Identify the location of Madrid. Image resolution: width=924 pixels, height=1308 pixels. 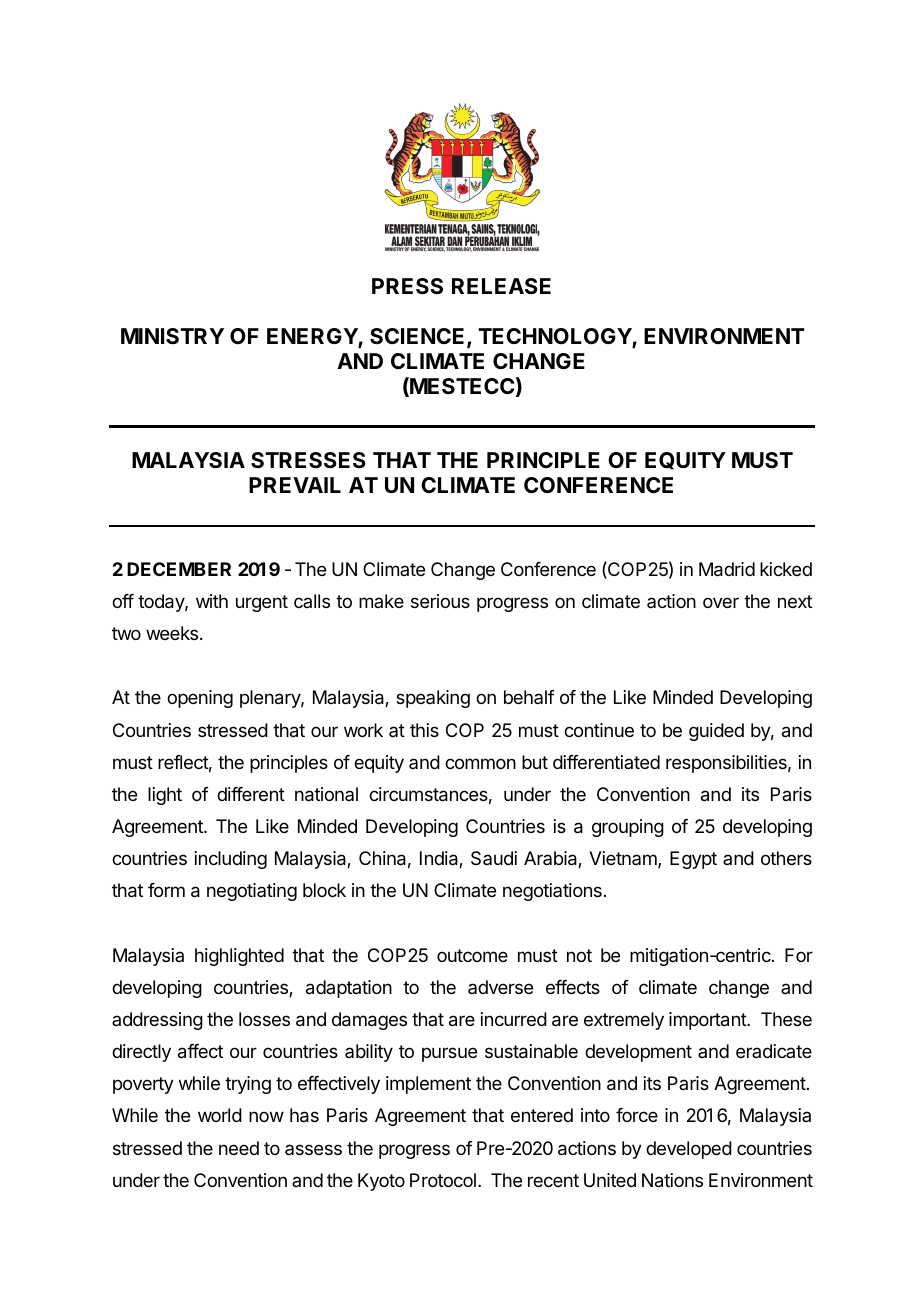
(727, 569).
